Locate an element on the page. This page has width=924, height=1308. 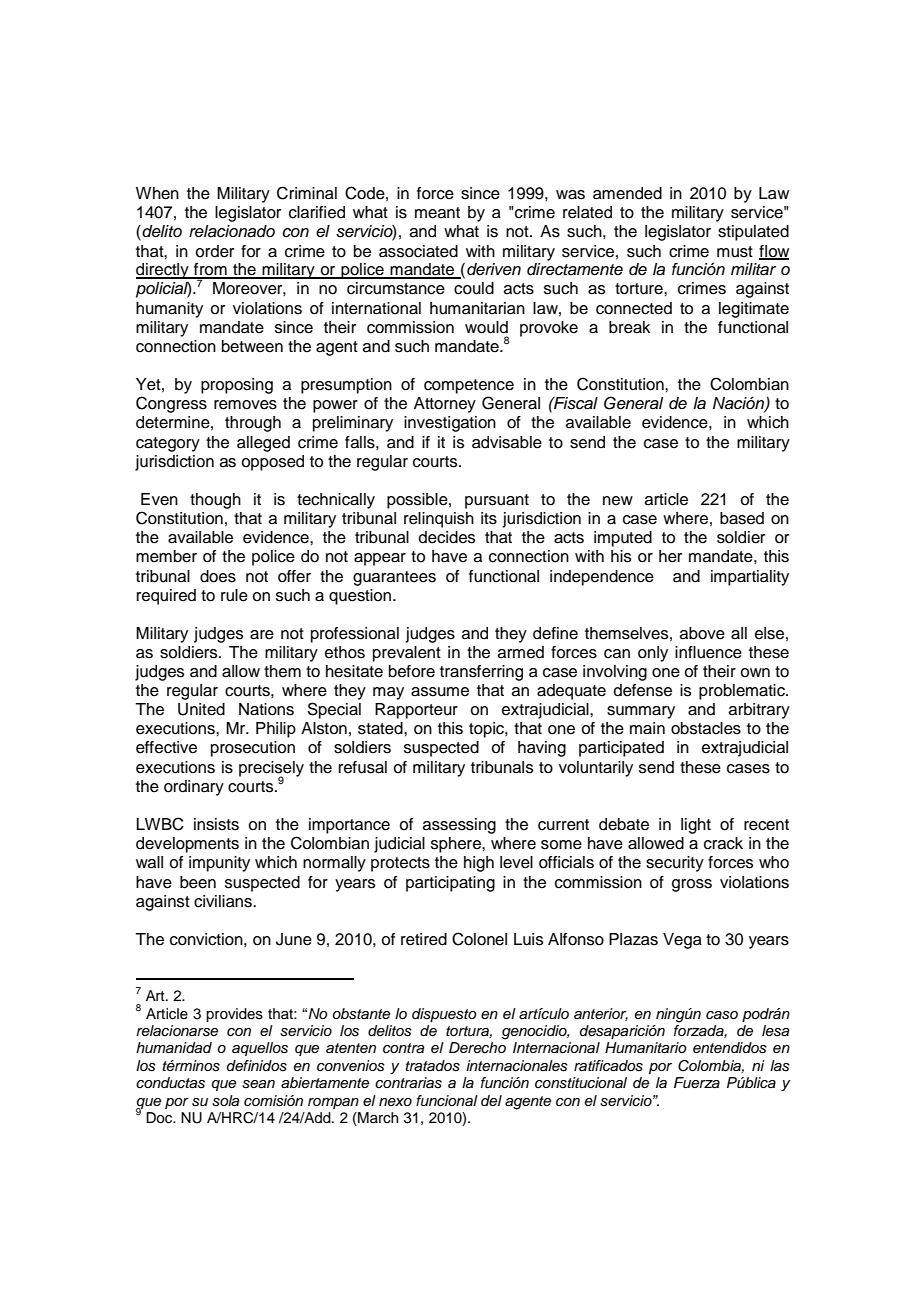
light is located at coordinates (696, 826).
